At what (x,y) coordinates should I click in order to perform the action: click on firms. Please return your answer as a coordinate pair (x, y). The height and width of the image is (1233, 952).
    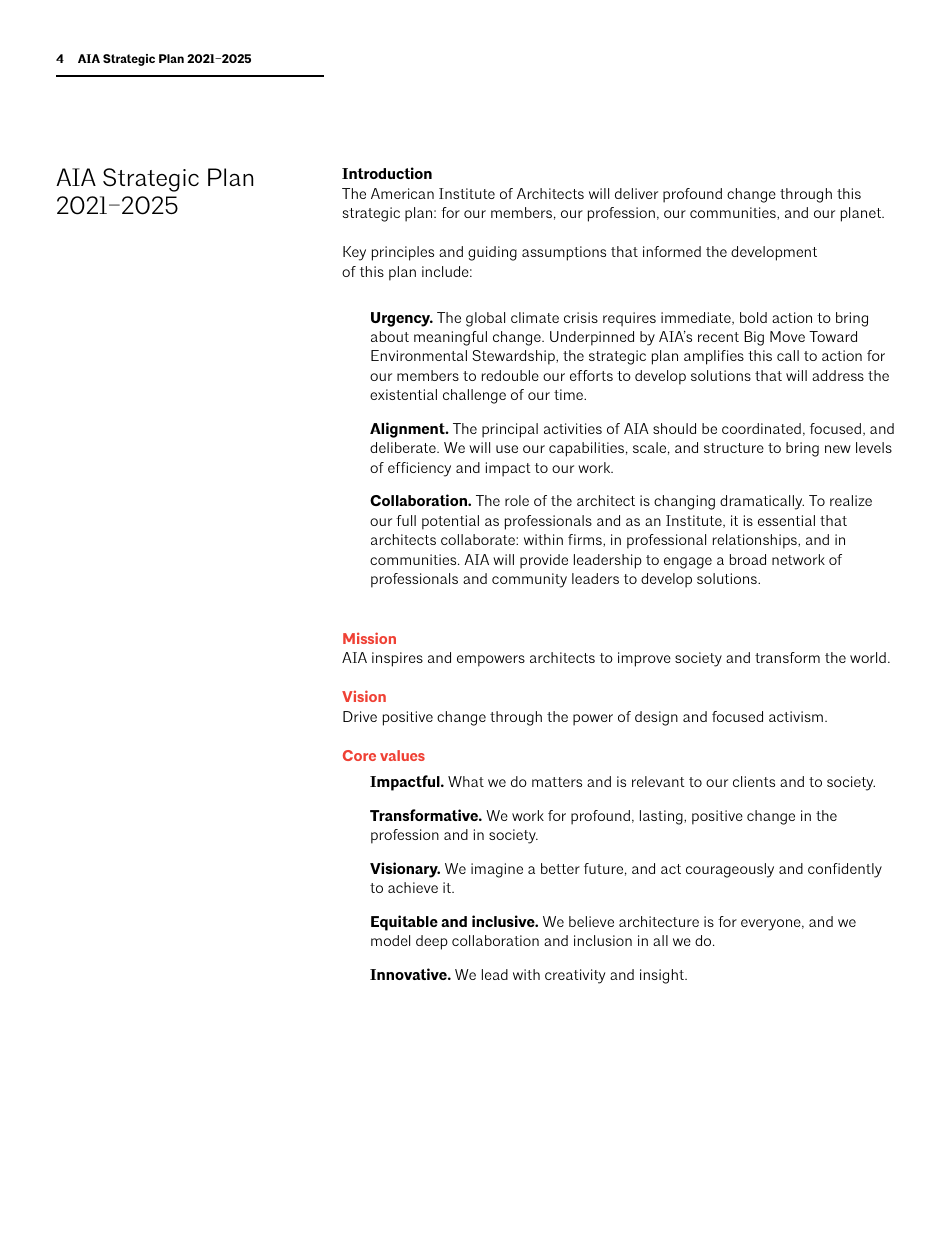
    Looking at the image, I should click on (586, 540).
